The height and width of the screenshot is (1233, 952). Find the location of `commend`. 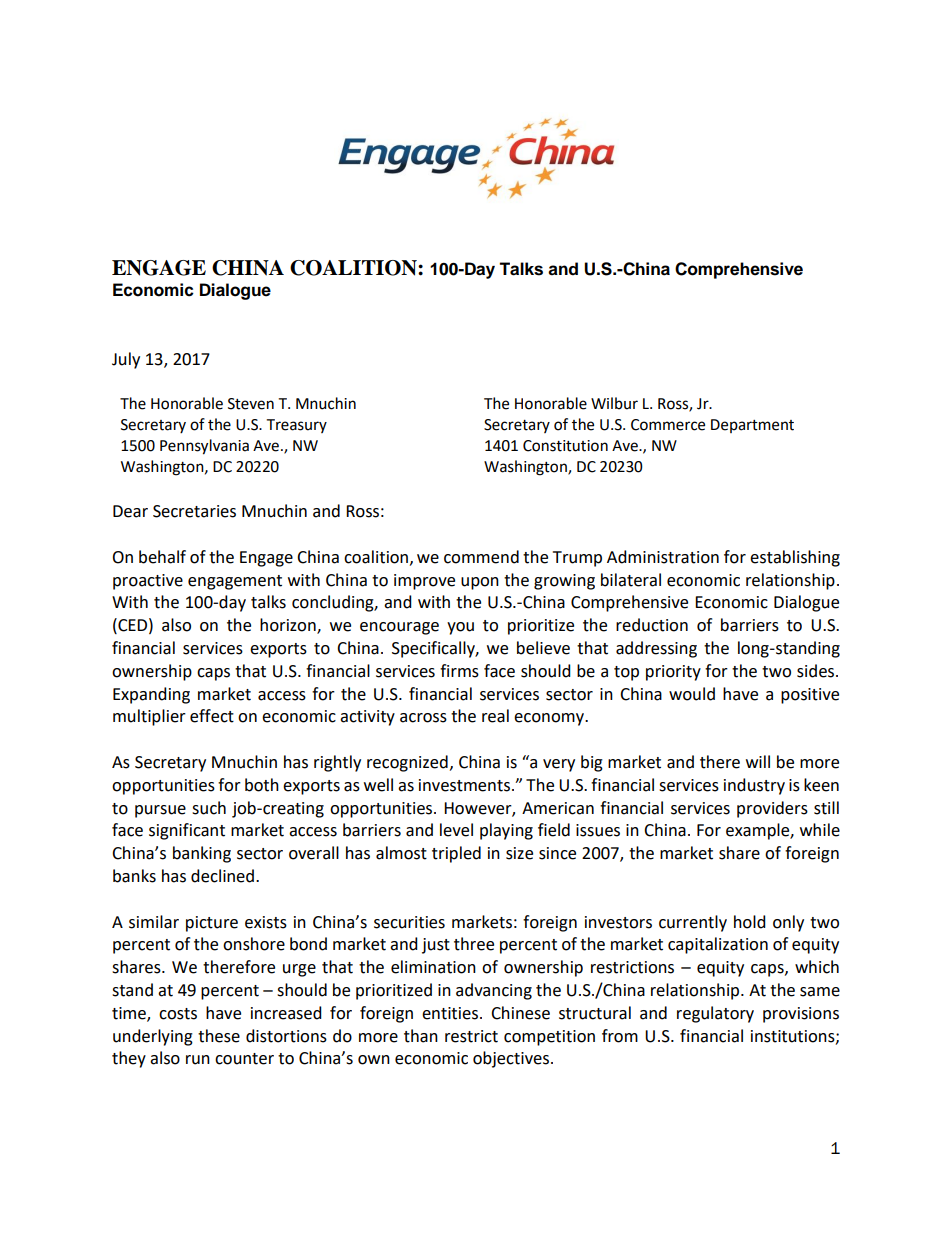

commend is located at coordinates (481, 557).
